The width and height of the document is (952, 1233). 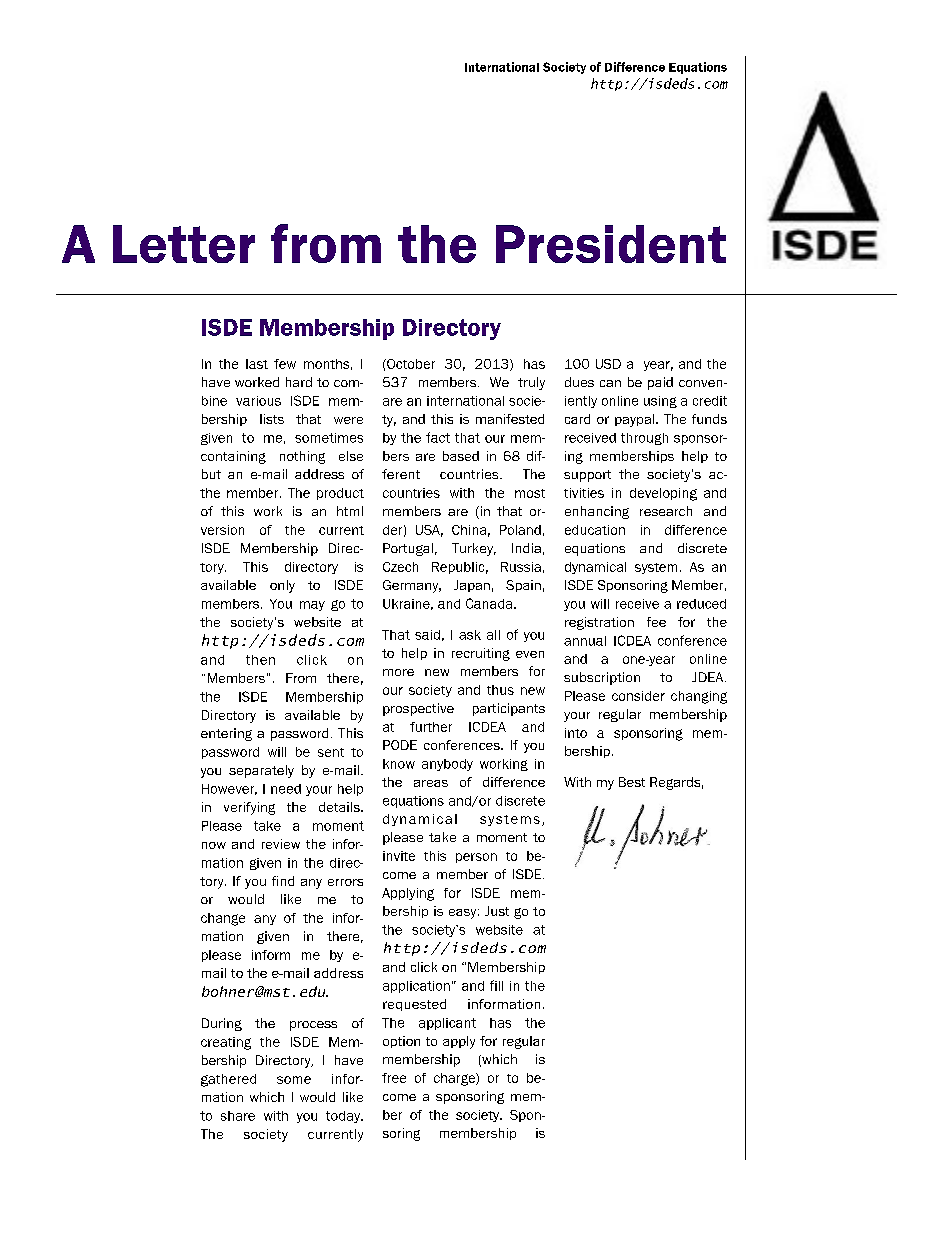 What do you see at coordinates (249, 808) in the document?
I see `verifying` at bounding box center [249, 808].
